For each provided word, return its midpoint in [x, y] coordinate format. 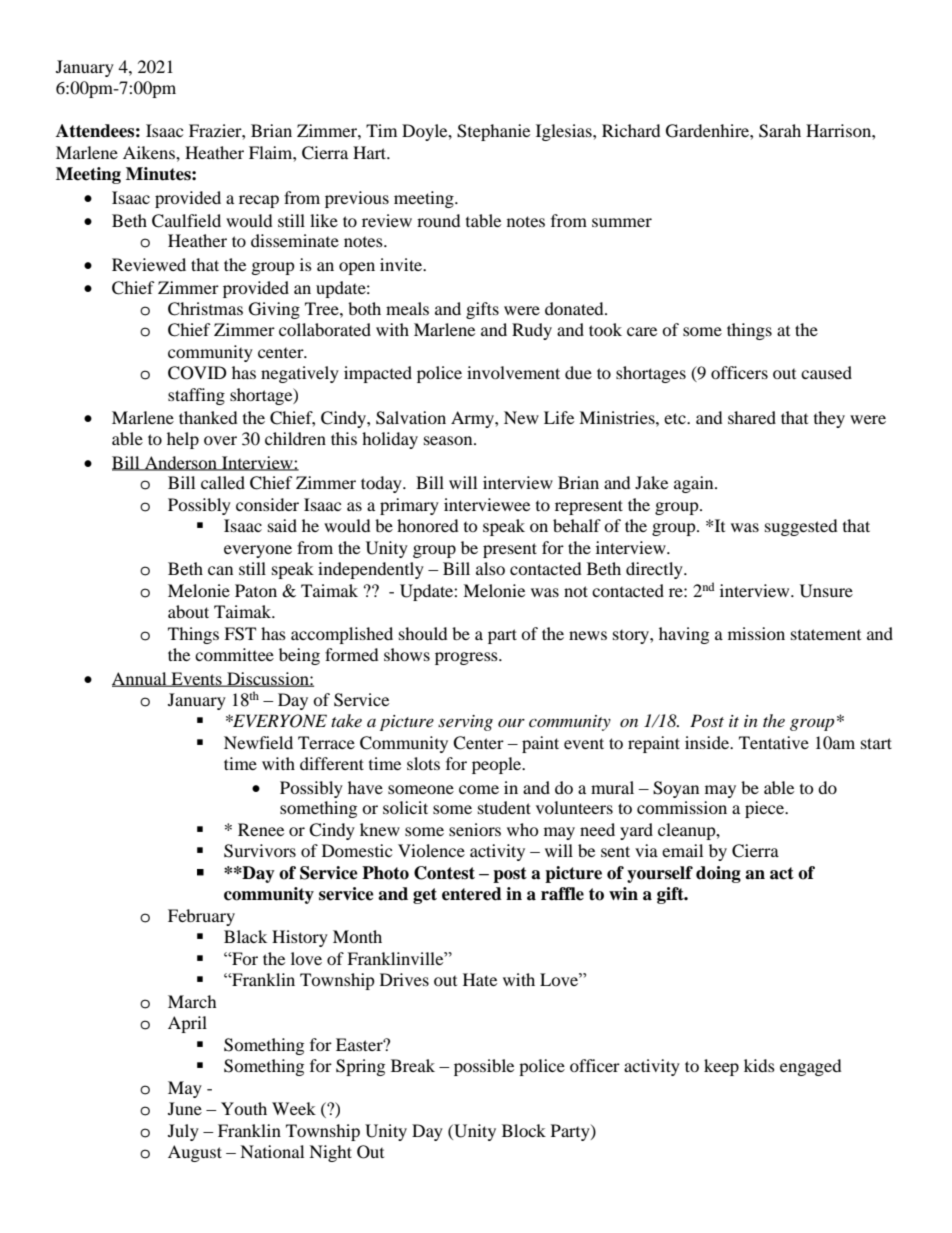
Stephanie [493, 132]
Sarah [780, 131]
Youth [244, 1108]
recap [259, 201]
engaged [810, 1067]
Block [524, 1130]
